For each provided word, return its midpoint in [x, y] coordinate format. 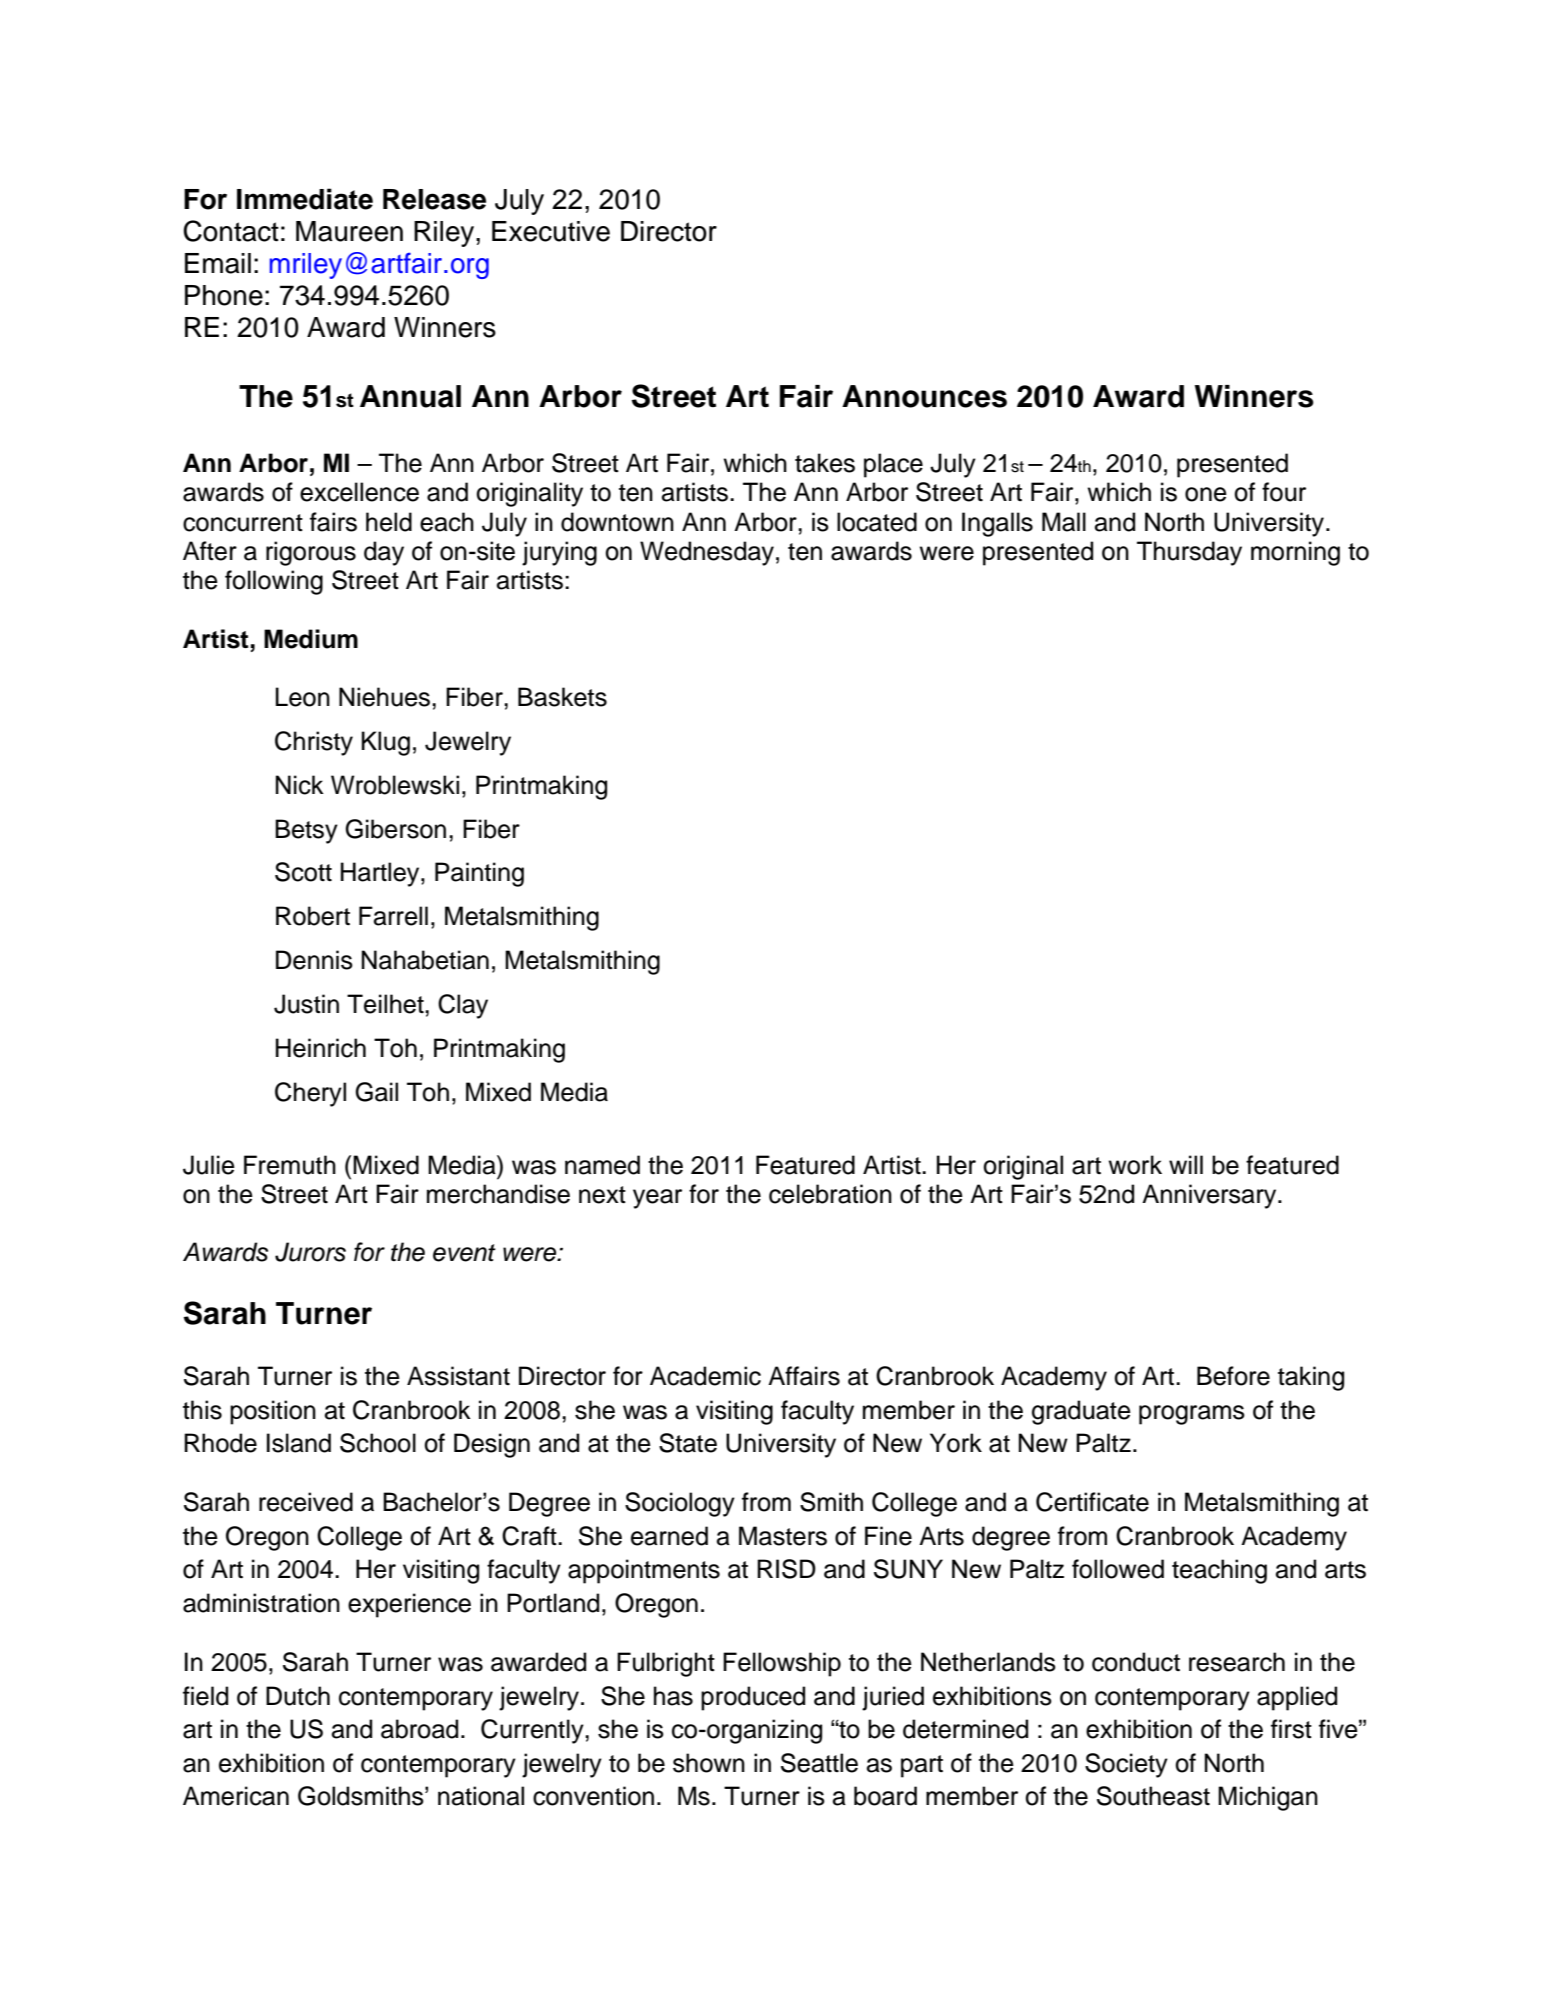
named [602, 1165]
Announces [924, 396]
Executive [551, 231]
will [1186, 1164]
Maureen [349, 231]
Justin [306, 1004]
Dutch [298, 1696]
